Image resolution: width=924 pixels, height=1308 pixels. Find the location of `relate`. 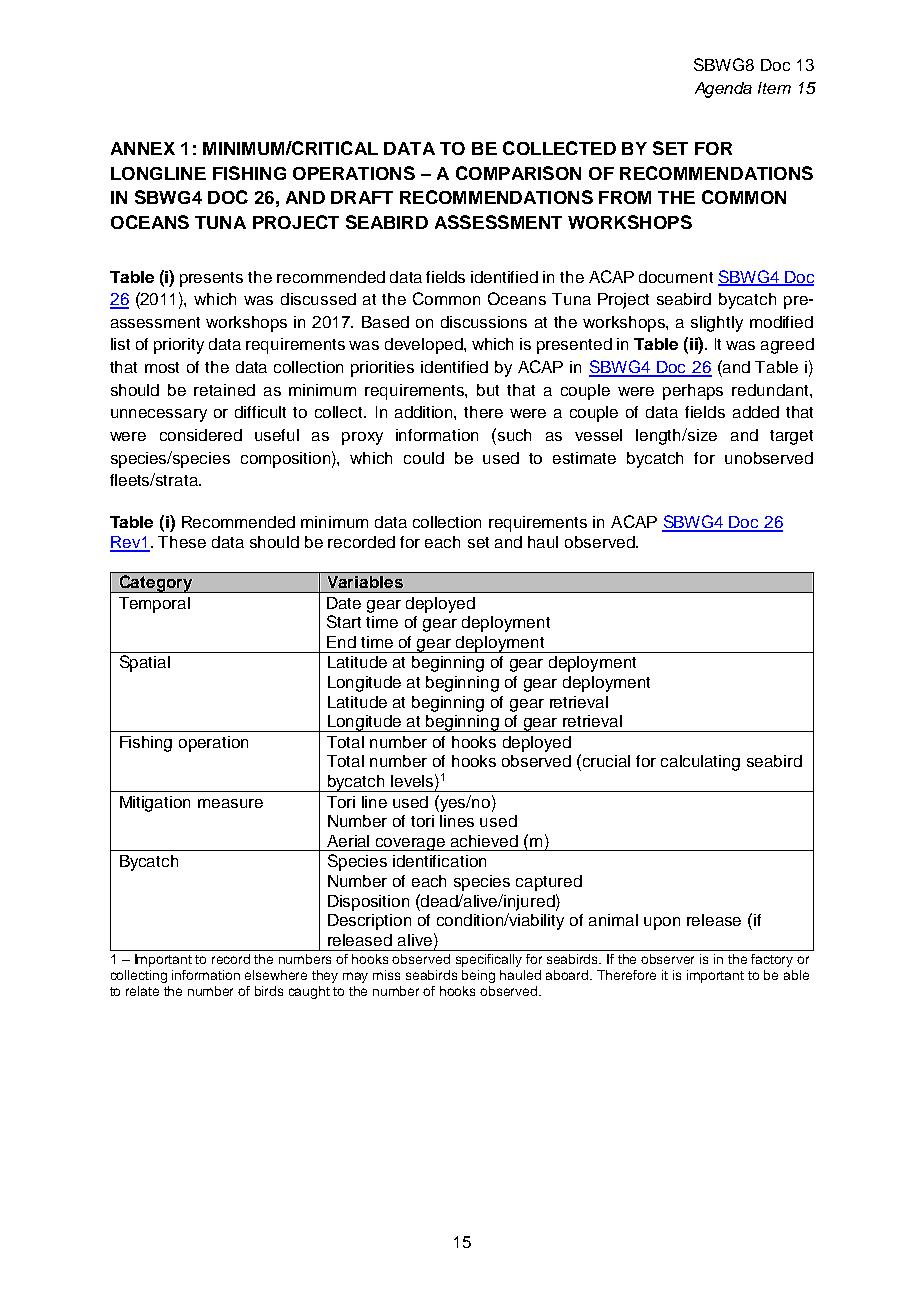

relate is located at coordinates (142, 991).
